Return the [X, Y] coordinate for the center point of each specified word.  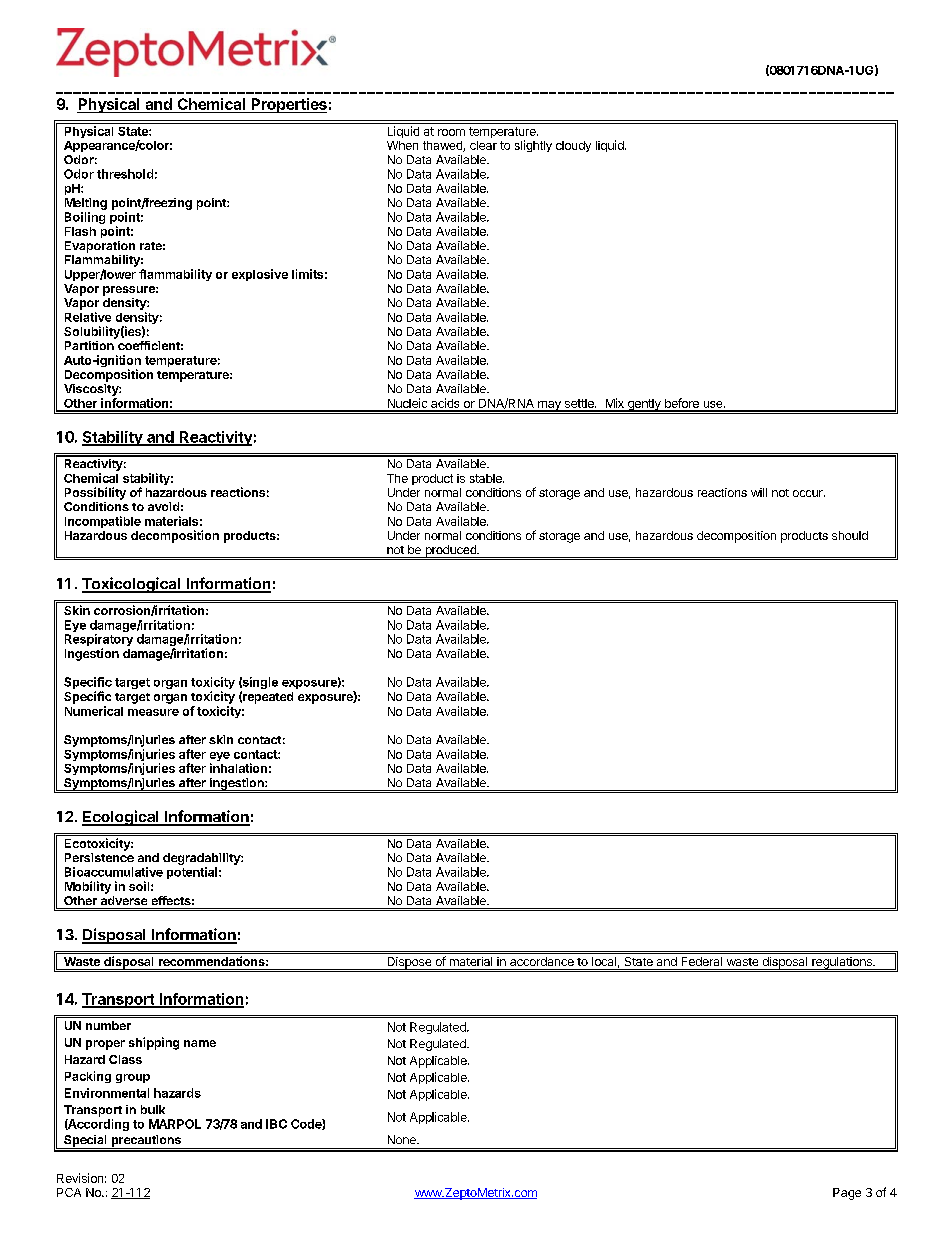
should [850, 535]
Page [847, 1194]
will [759, 492]
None [403, 1139]
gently [644, 405]
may [549, 406]
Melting [86, 204]
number [108, 1025]
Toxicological [132, 585]
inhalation [238, 768]
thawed [443, 146]
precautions [146, 1142]
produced [450, 551]
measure [153, 712]
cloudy [573, 146]
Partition [89, 345]
